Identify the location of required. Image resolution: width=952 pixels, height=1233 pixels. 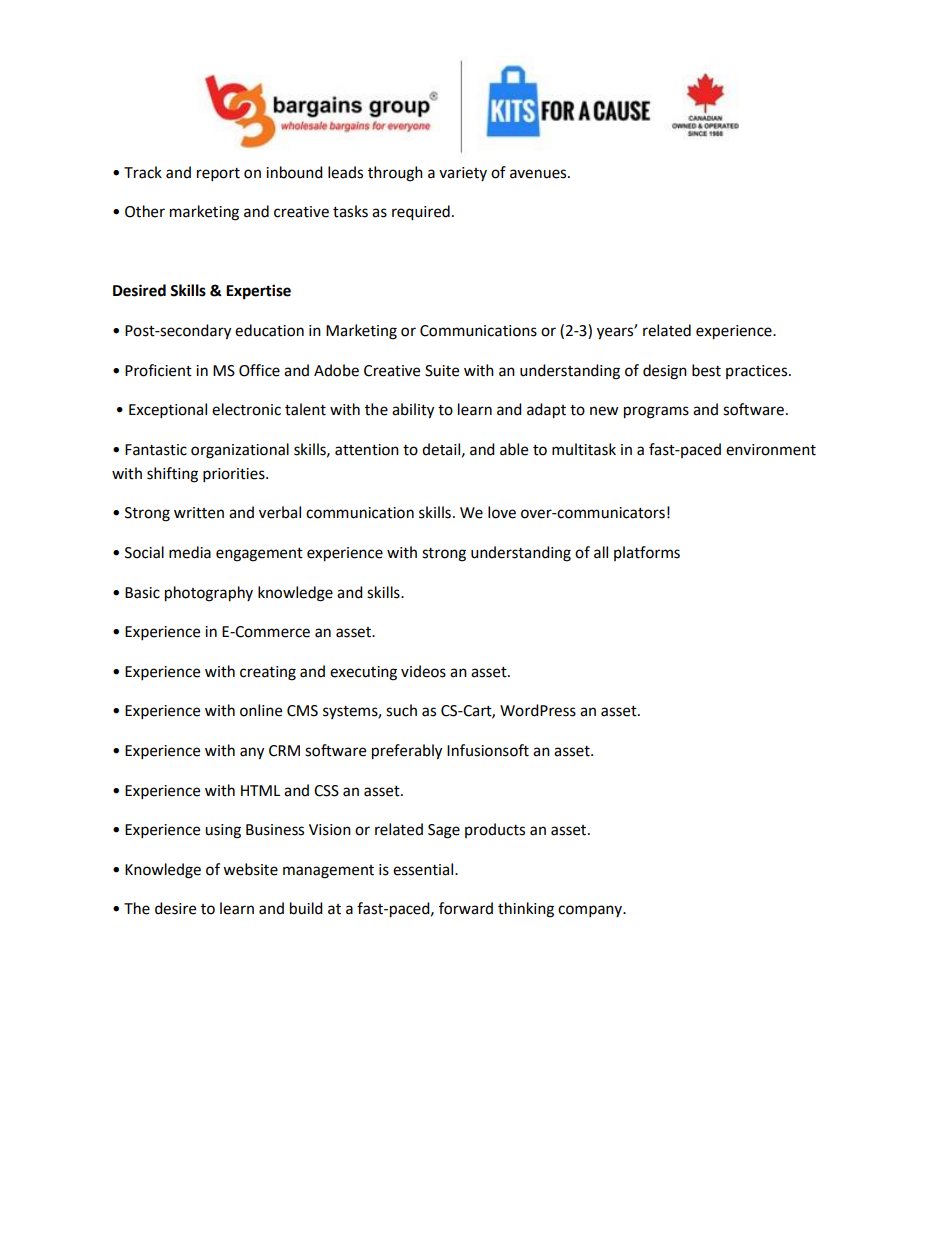
(421, 213).
